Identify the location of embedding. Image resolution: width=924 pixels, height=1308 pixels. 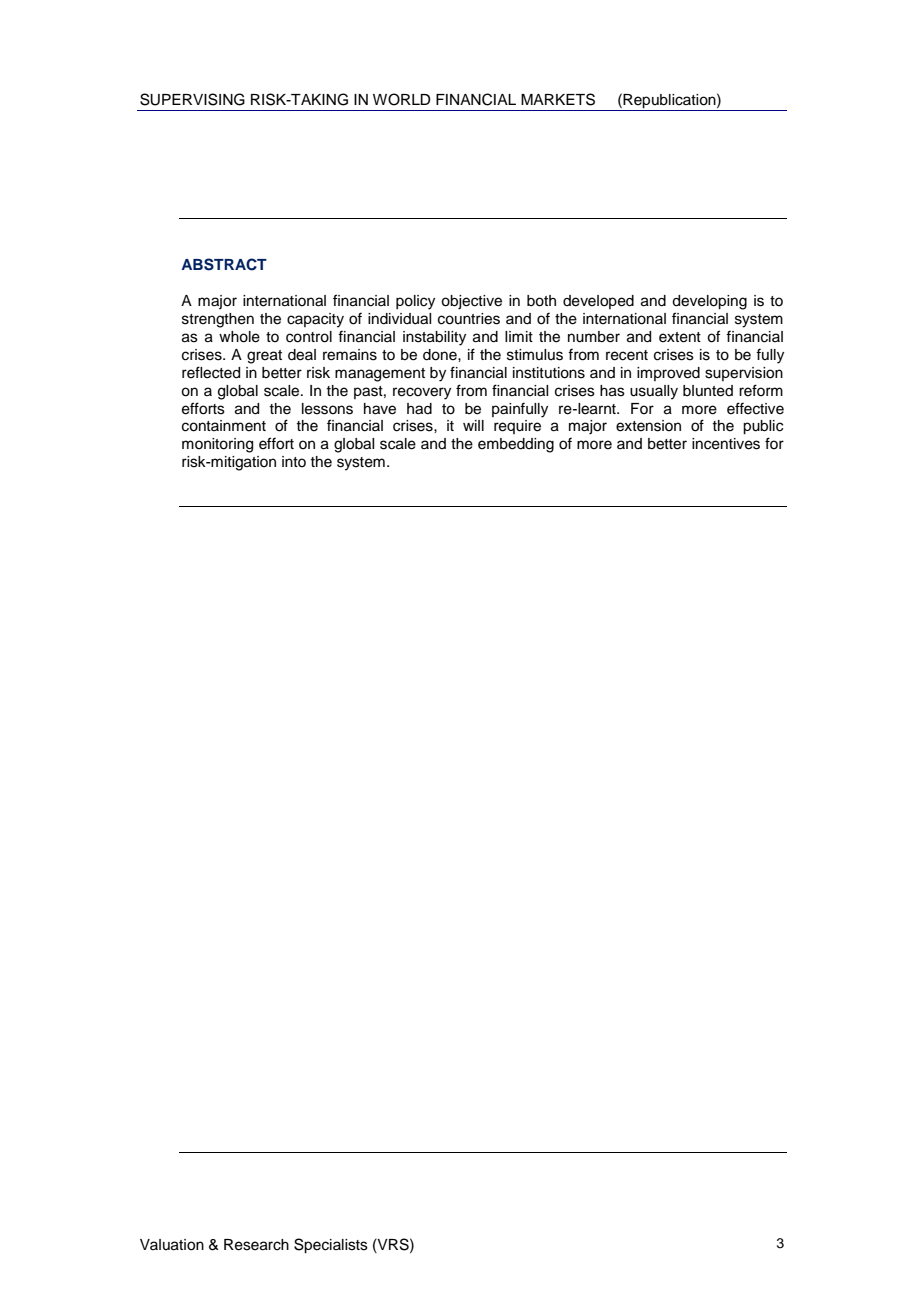
(516, 445).
